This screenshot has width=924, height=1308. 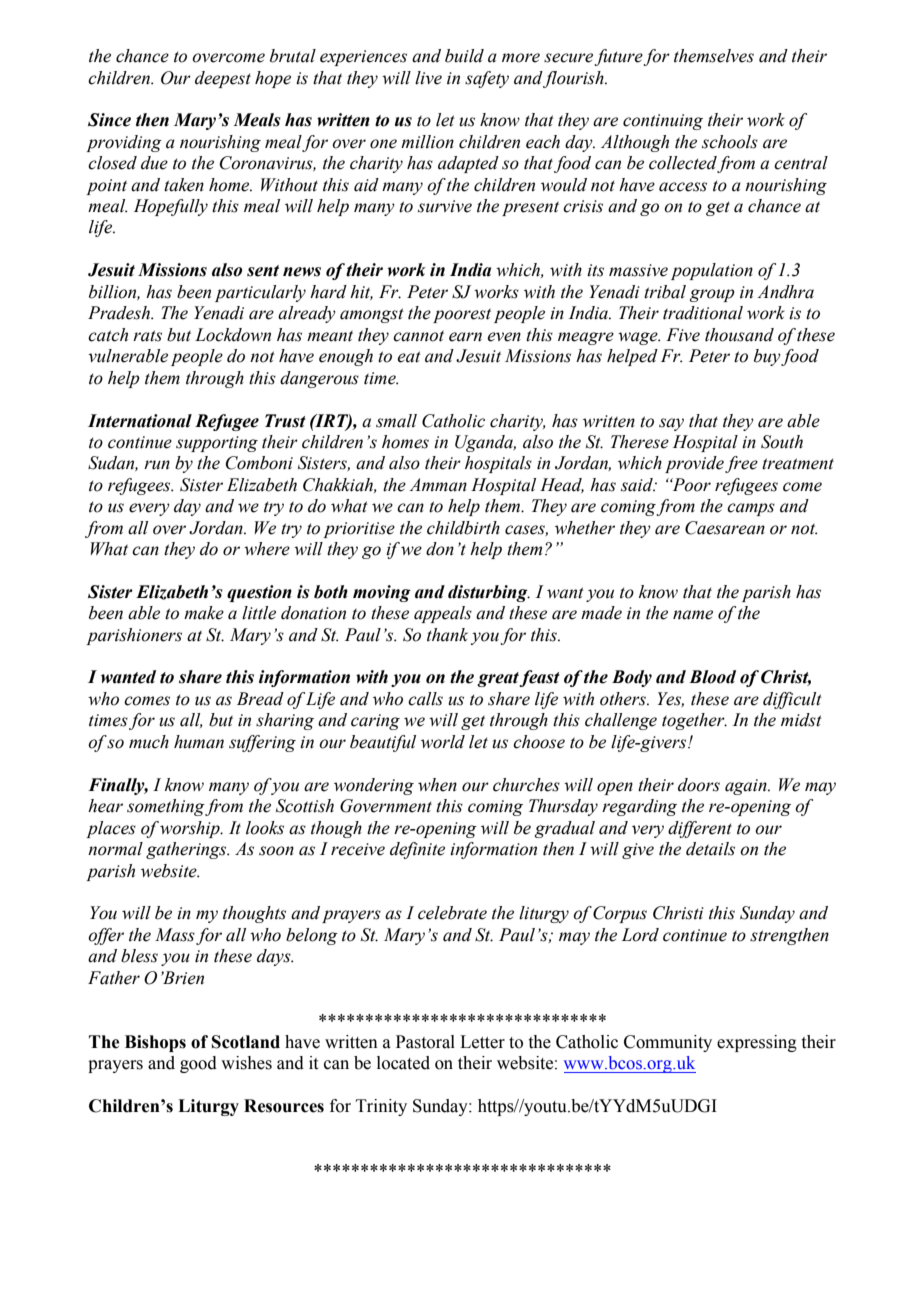 I want to click on continuing, so click(x=663, y=122).
